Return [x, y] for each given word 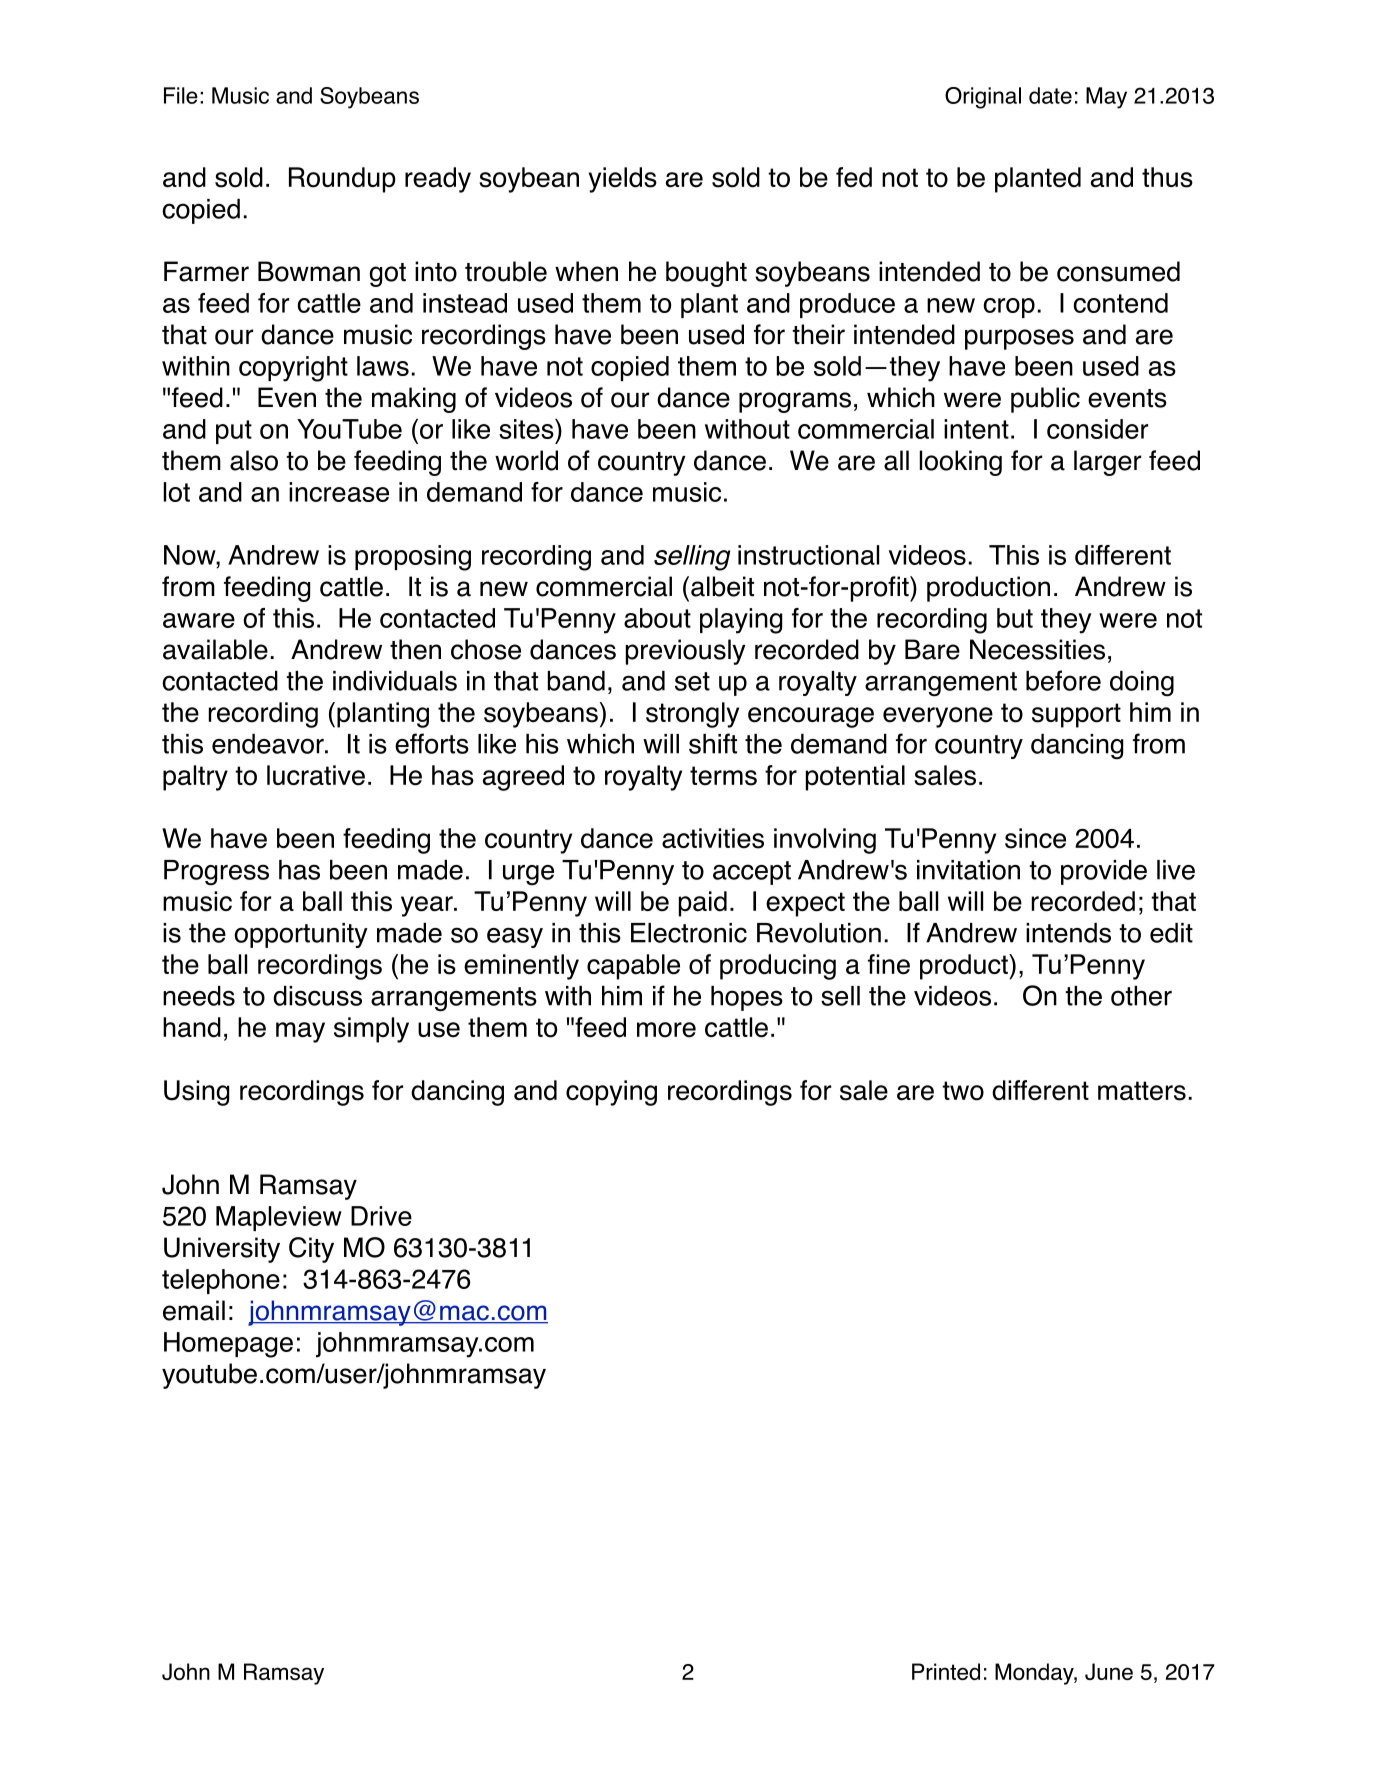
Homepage [228, 1345]
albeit [722, 586]
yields [623, 180]
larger [1107, 463]
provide [1104, 872]
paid [703, 904]
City [311, 1250]
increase [339, 492]
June [1109, 1671]
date [1050, 95]
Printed [946, 1671]
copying [611, 1093]
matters [1142, 1091]
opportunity [301, 935]
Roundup [342, 180]
